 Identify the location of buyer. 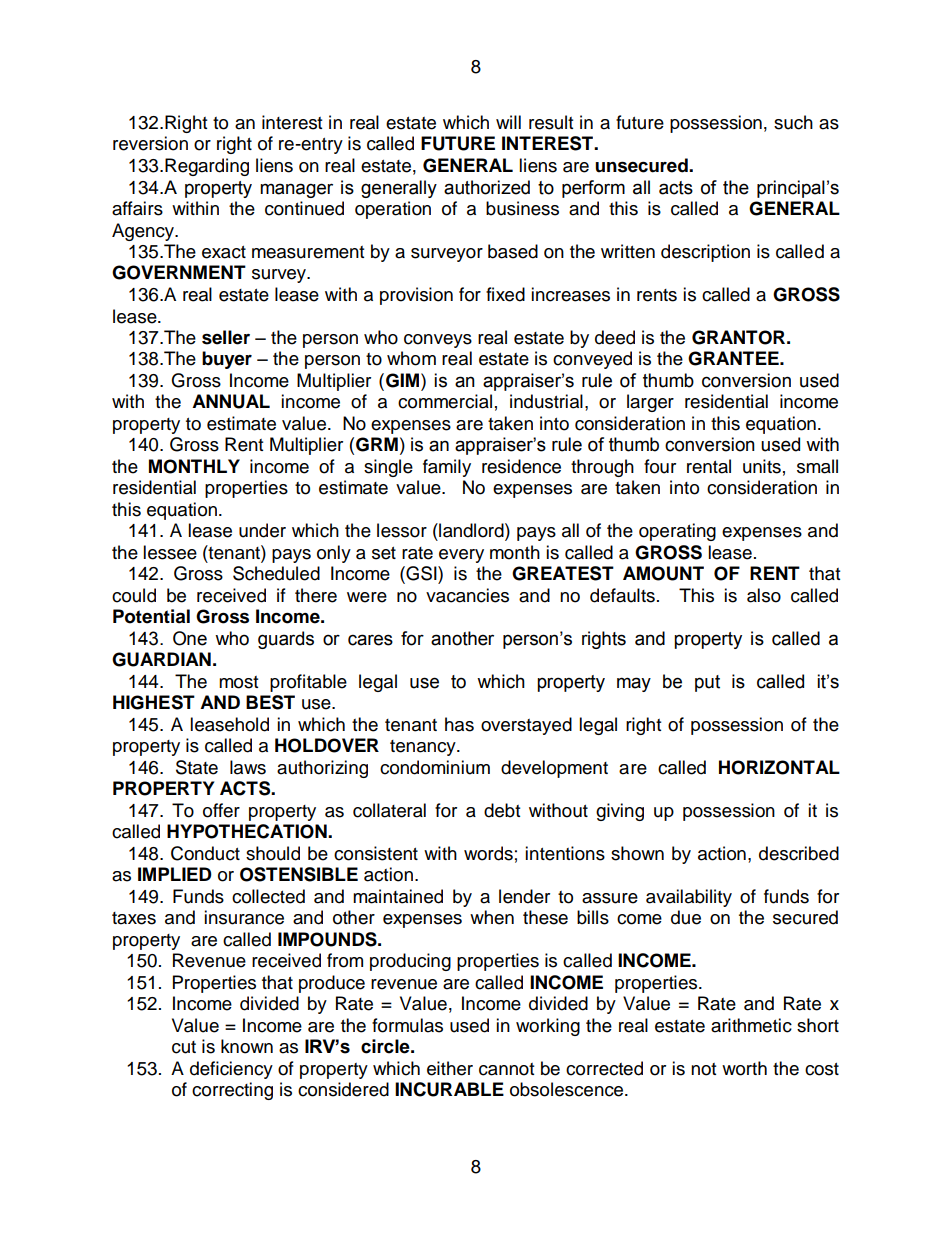
(227, 360).
